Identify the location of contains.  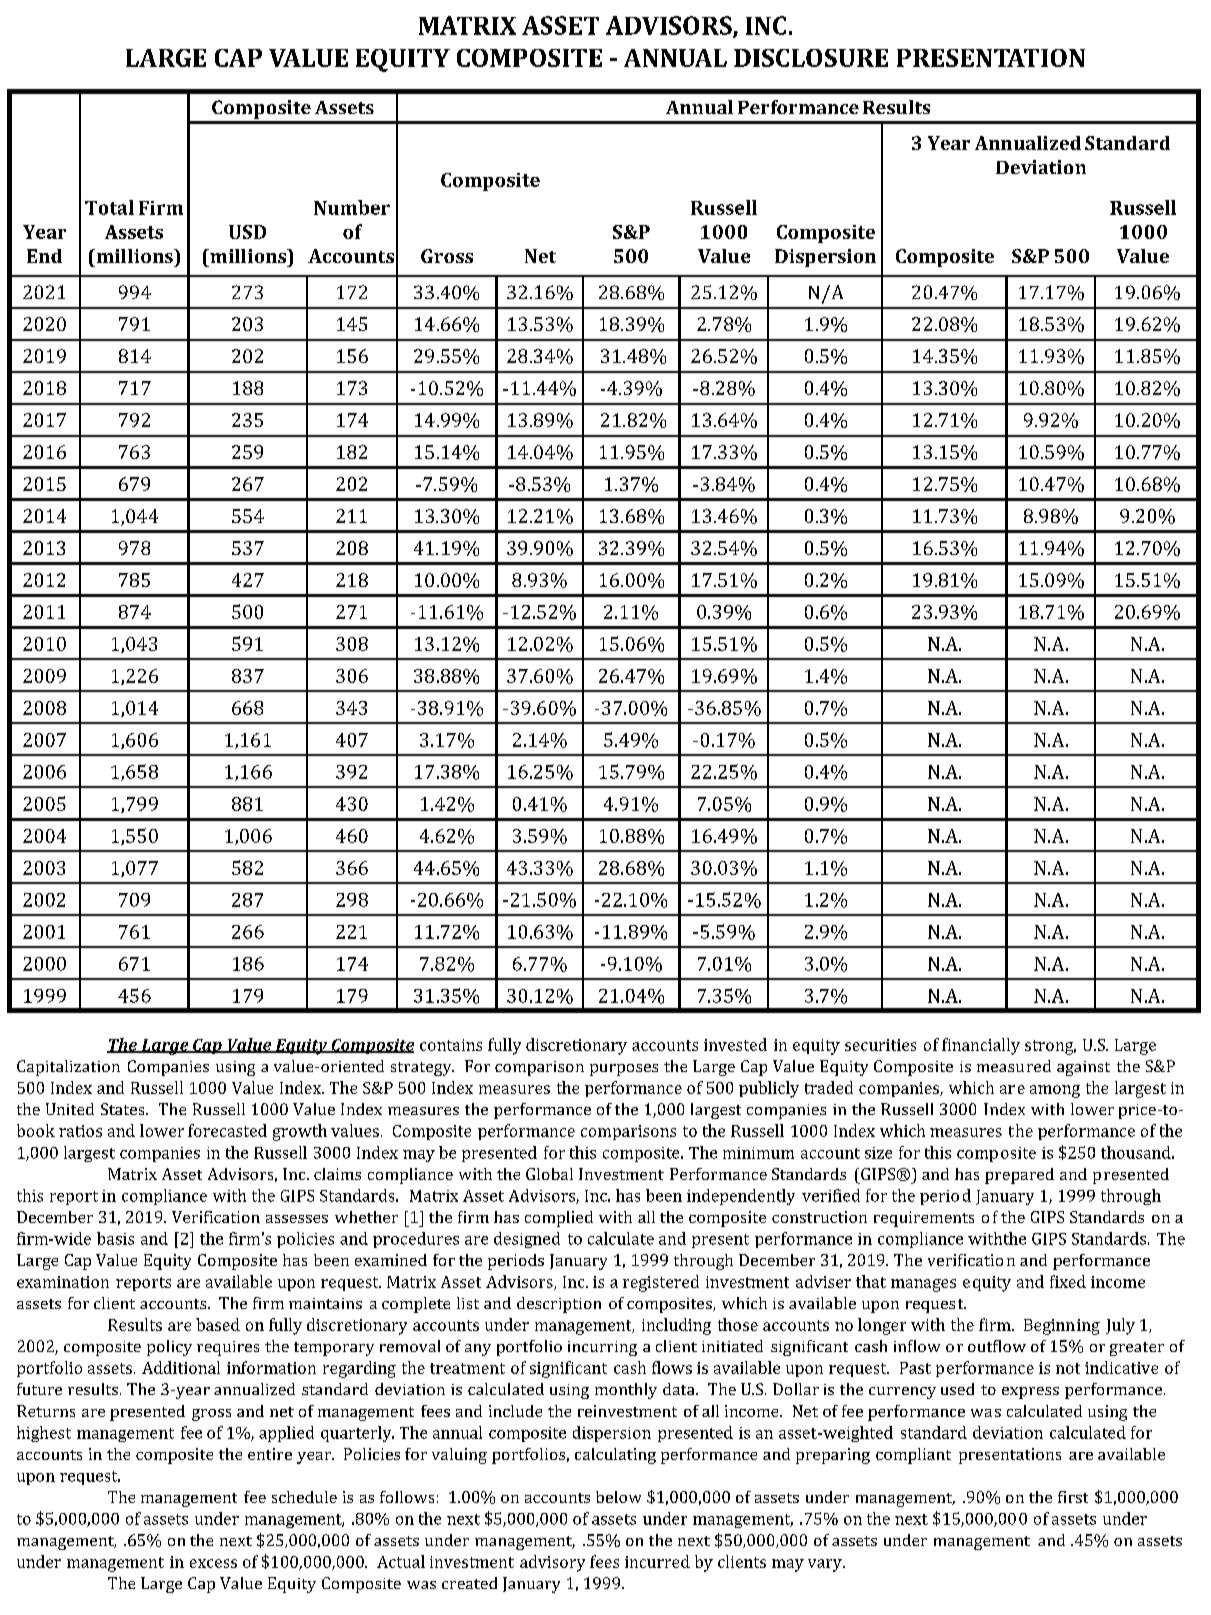
(451, 1045).
